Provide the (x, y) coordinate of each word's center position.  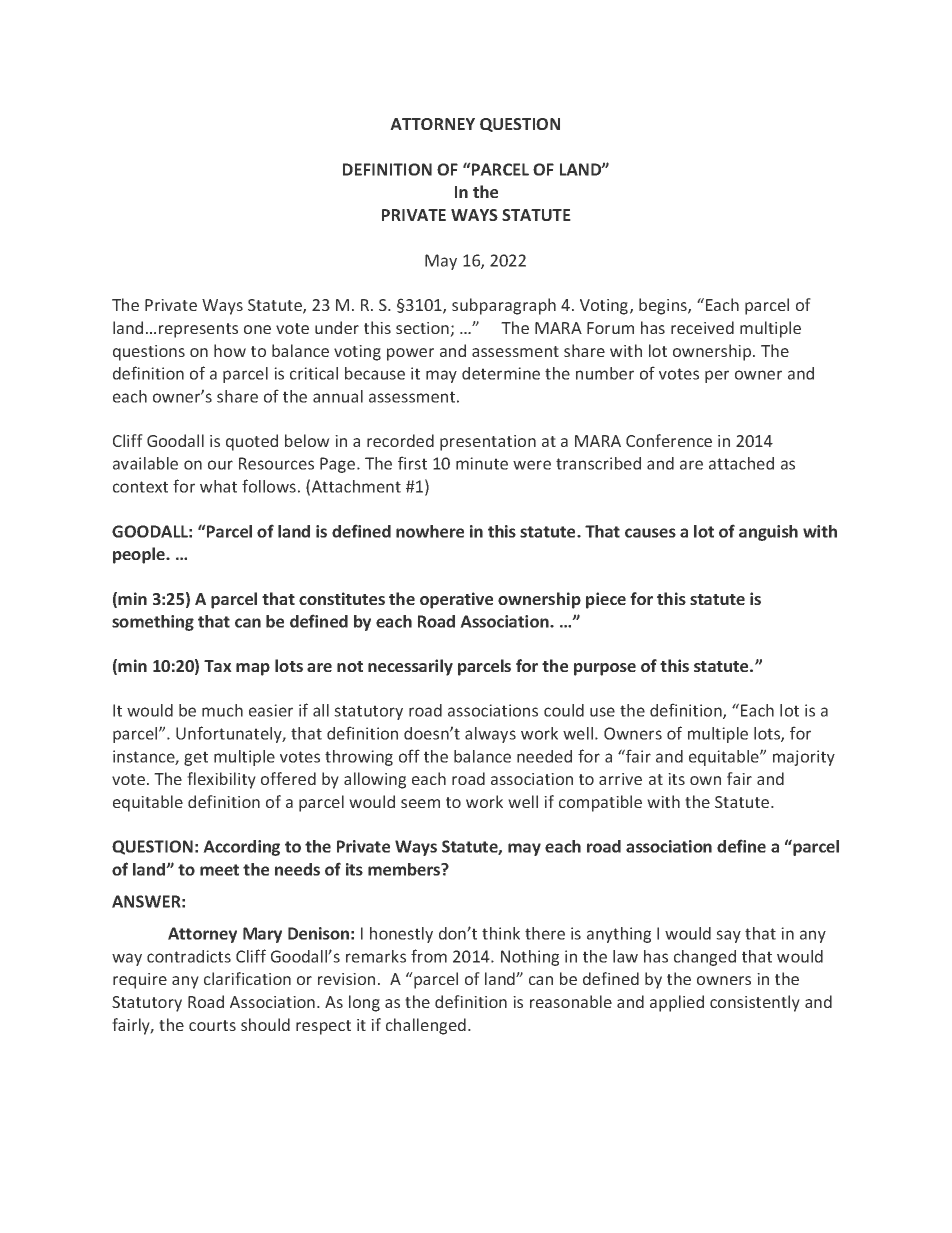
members (405, 869)
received (702, 327)
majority (804, 758)
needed (544, 756)
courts (212, 1025)
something (153, 623)
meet (219, 870)
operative (456, 600)
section (423, 329)
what (218, 486)
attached (741, 463)
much (222, 710)
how (230, 350)
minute (482, 463)
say (728, 936)
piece (606, 600)
